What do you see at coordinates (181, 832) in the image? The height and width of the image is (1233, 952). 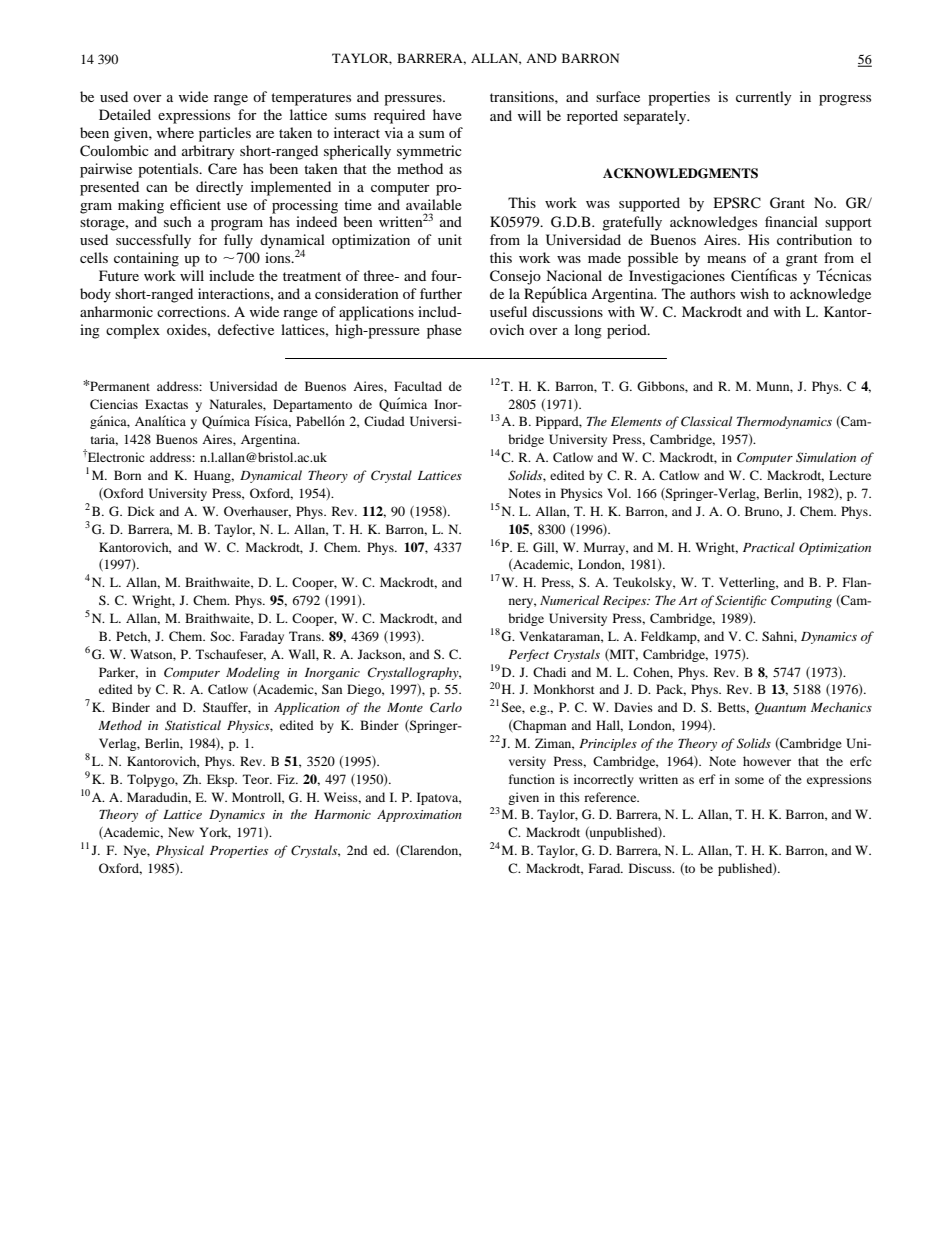 I see `New` at bounding box center [181, 832].
